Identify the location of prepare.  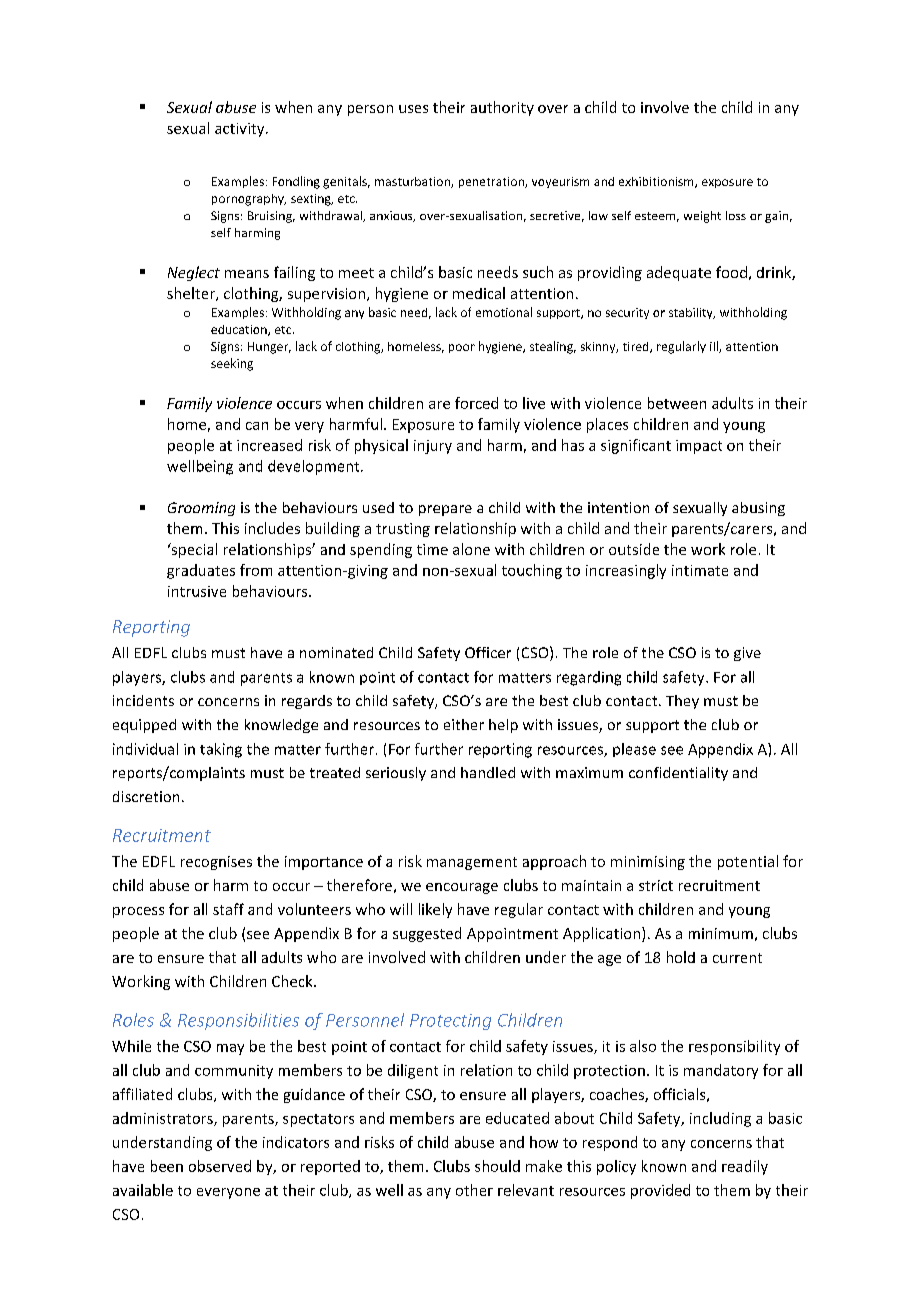
(445, 510).
